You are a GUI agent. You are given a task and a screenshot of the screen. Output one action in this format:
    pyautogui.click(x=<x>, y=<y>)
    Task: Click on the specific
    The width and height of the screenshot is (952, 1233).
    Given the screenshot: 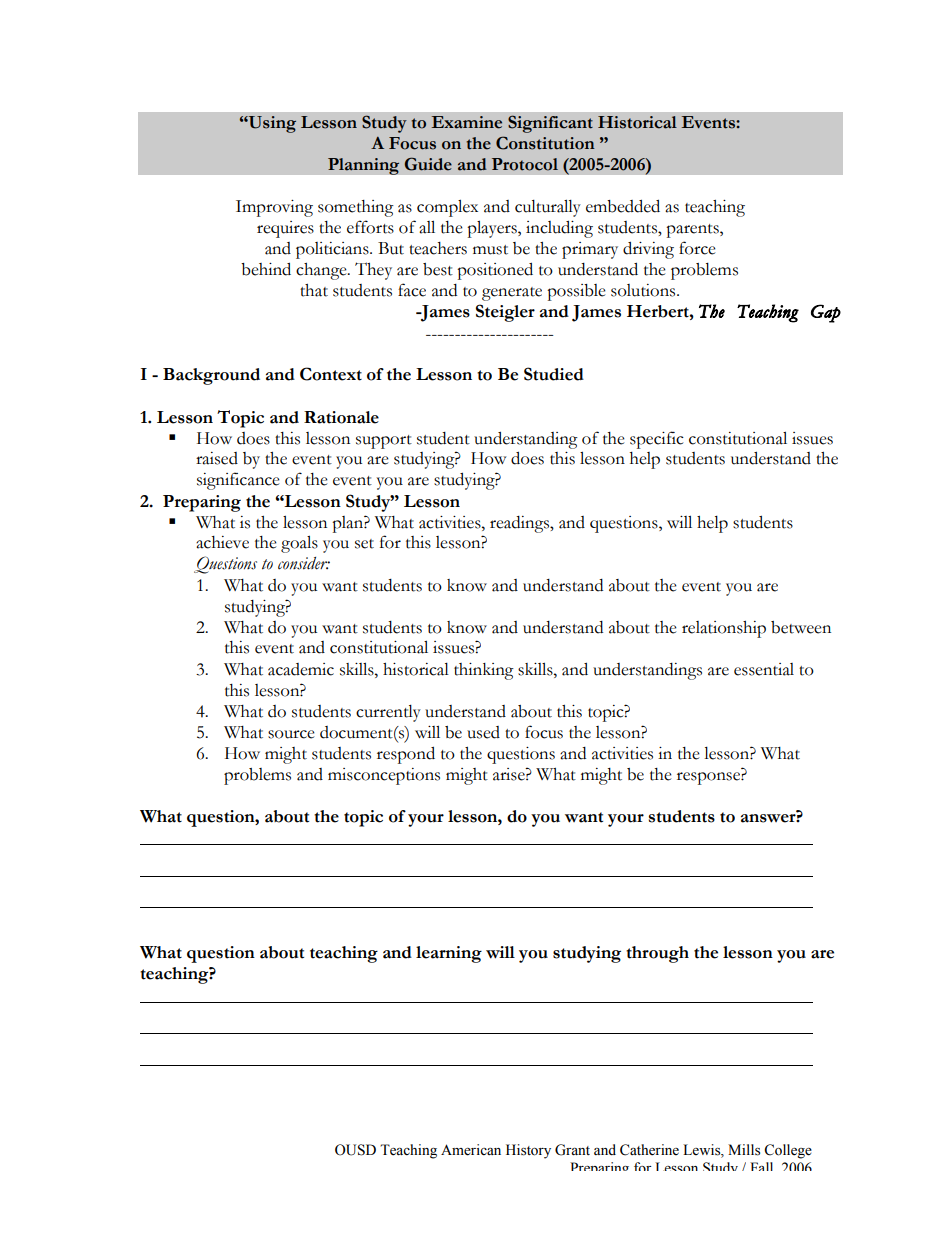 What is the action you would take?
    pyautogui.click(x=657, y=440)
